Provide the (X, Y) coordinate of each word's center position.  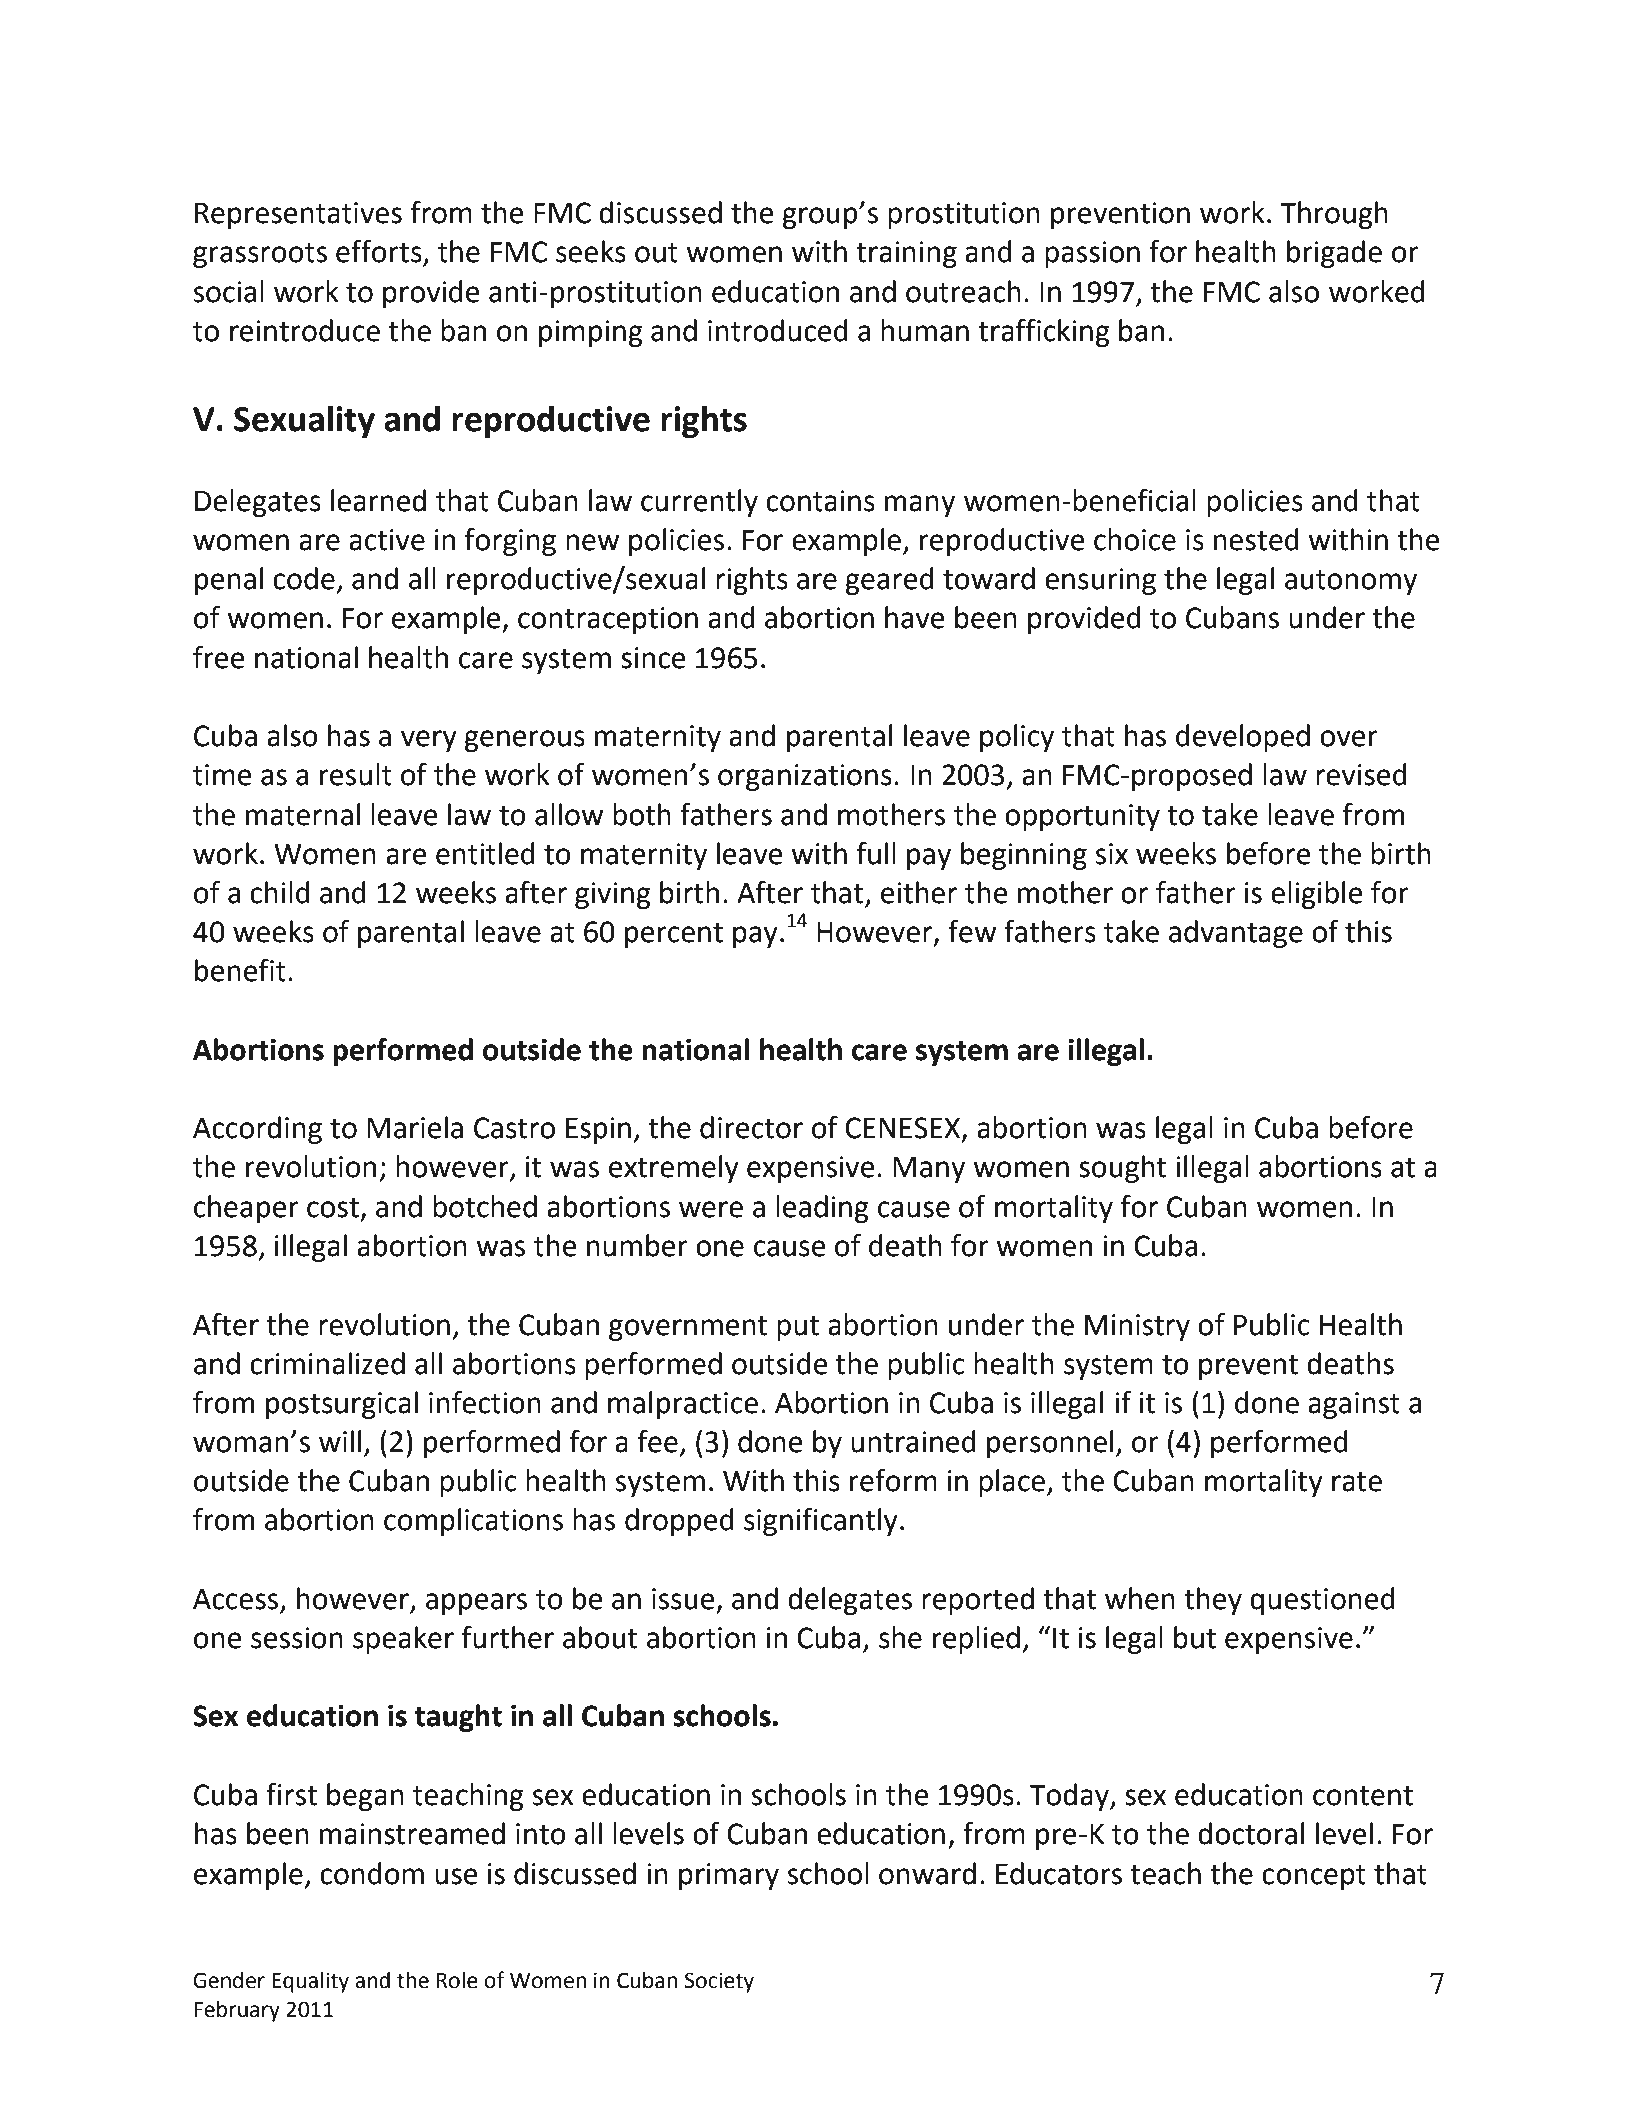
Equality (310, 1982)
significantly (821, 1522)
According (257, 1130)
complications (473, 1522)
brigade (1334, 254)
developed (1243, 738)
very (429, 741)
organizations (805, 777)
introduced (778, 330)
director (751, 1127)
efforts (380, 252)
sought (1122, 1169)
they (1213, 1601)
